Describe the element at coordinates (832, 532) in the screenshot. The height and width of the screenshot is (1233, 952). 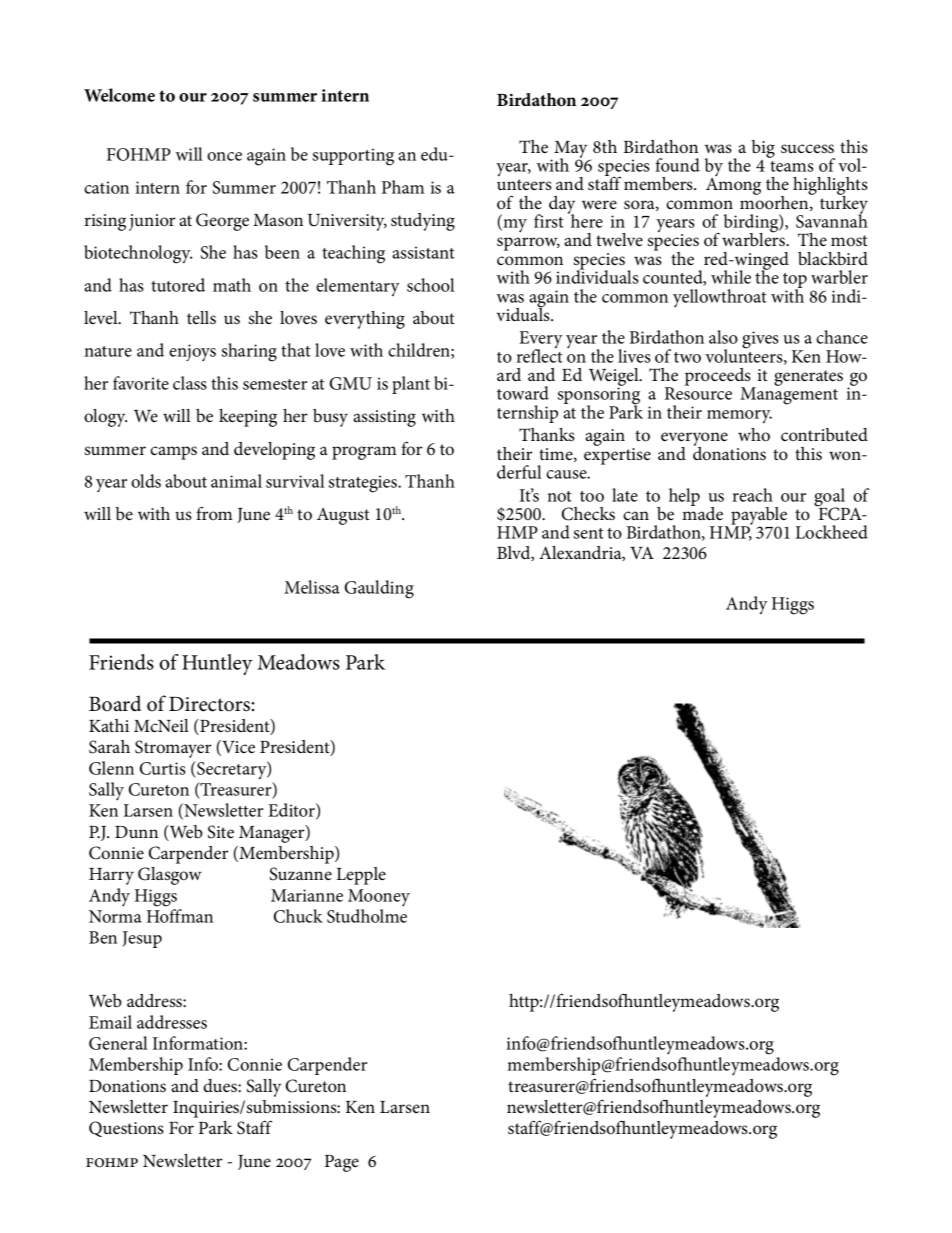
I see `Lockheed` at that location.
